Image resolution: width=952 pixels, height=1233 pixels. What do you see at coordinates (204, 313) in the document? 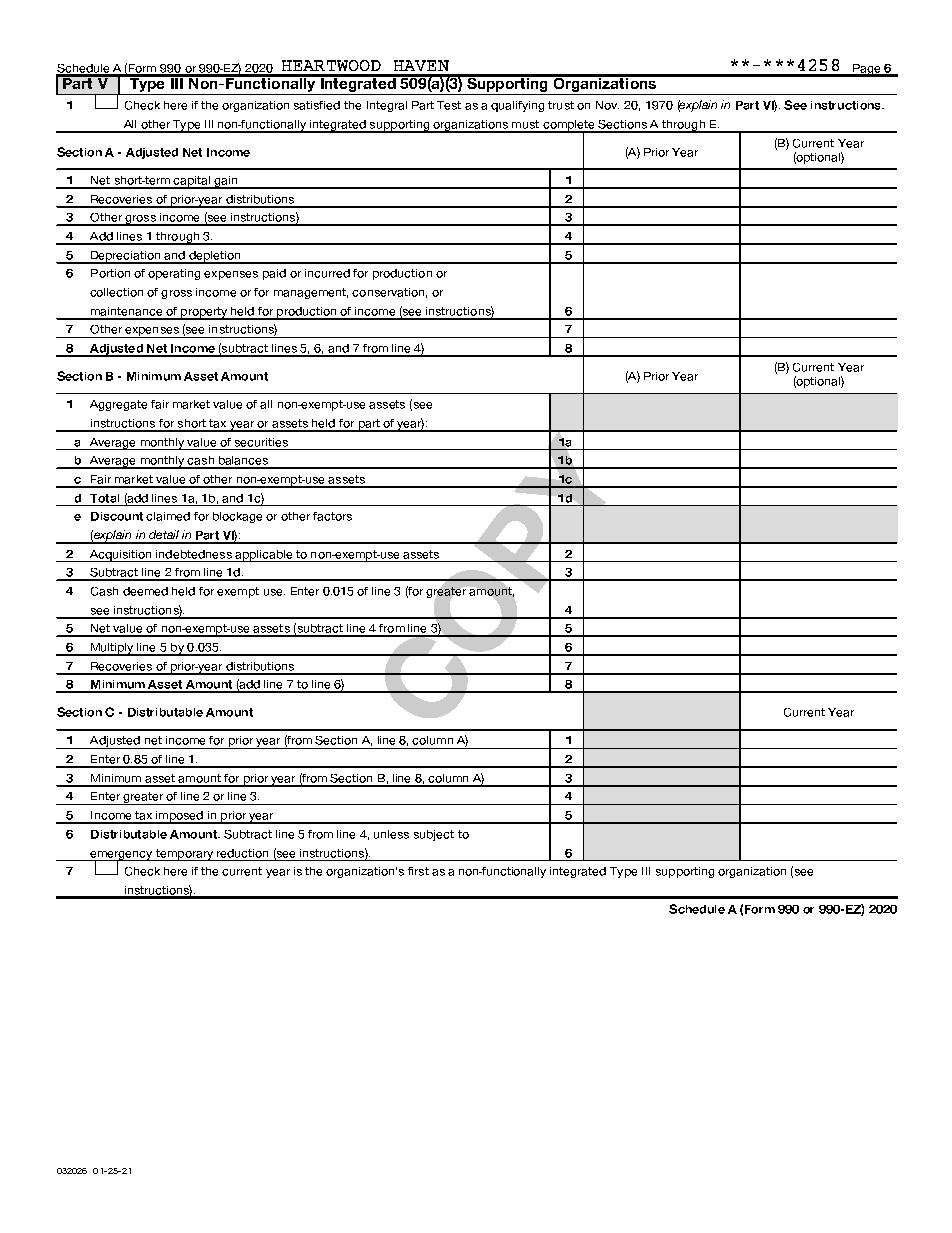
I see `property` at bounding box center [204, 313].
